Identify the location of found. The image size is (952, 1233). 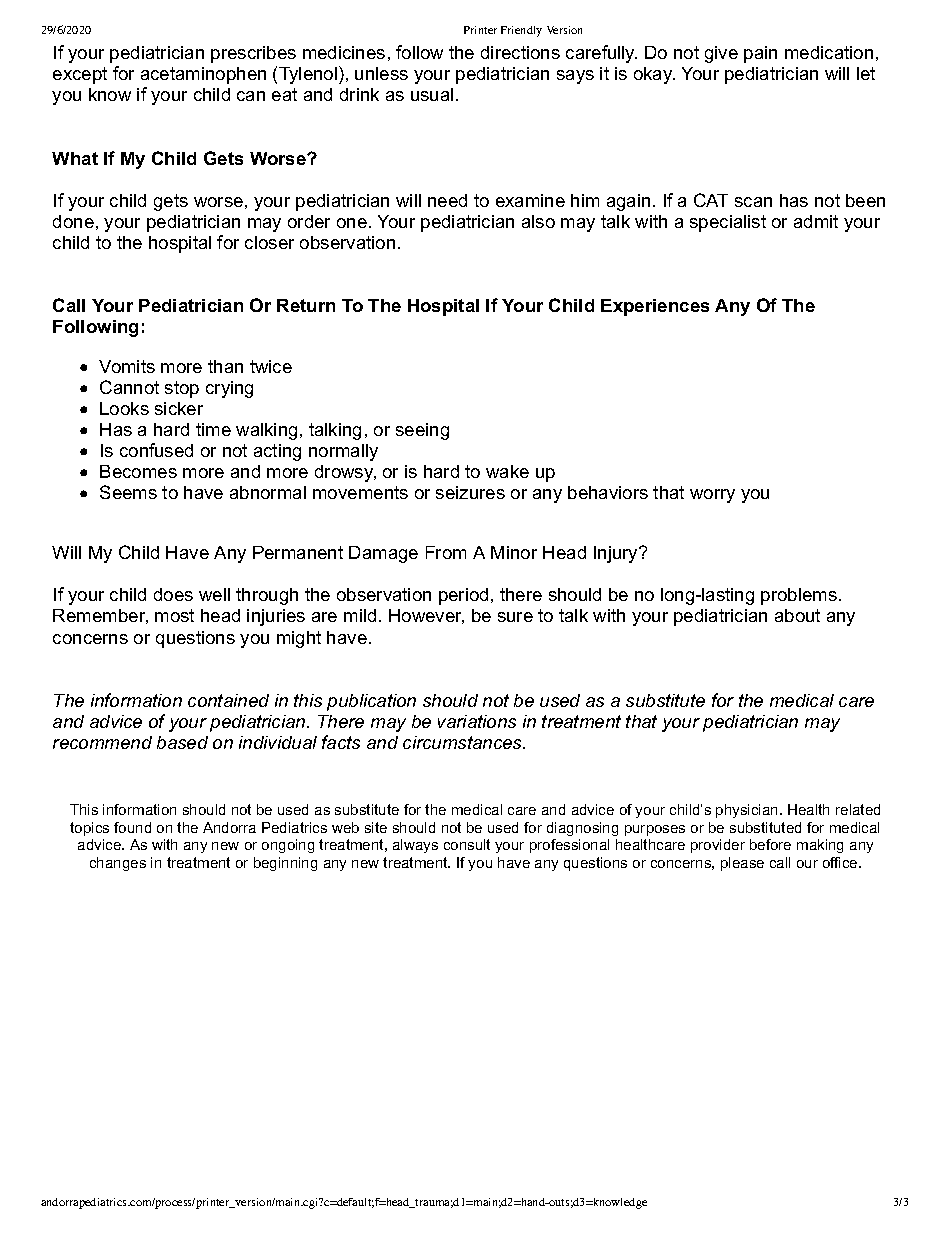
(132, 827).
